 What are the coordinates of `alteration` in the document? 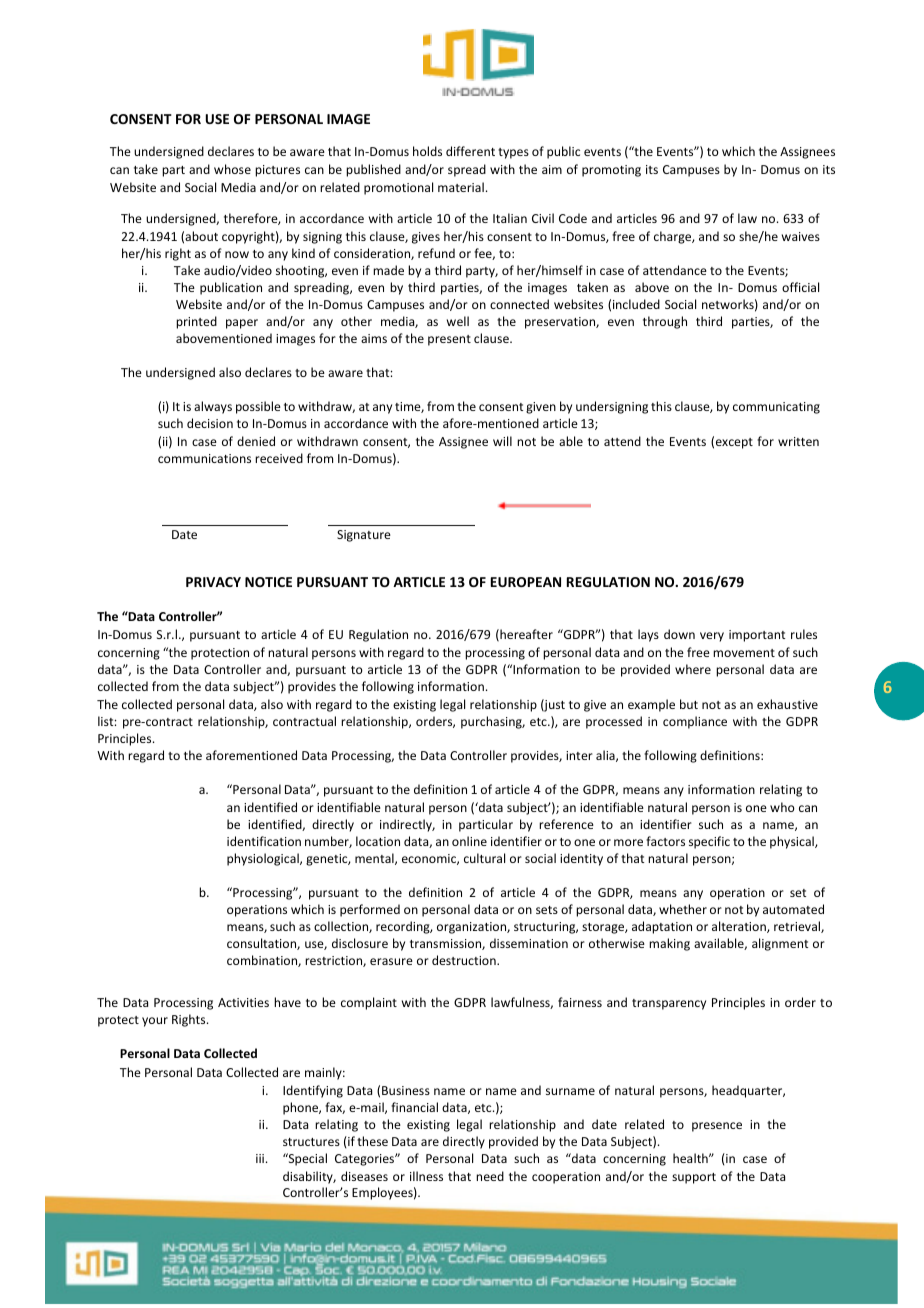 It's located at (740, 927).
